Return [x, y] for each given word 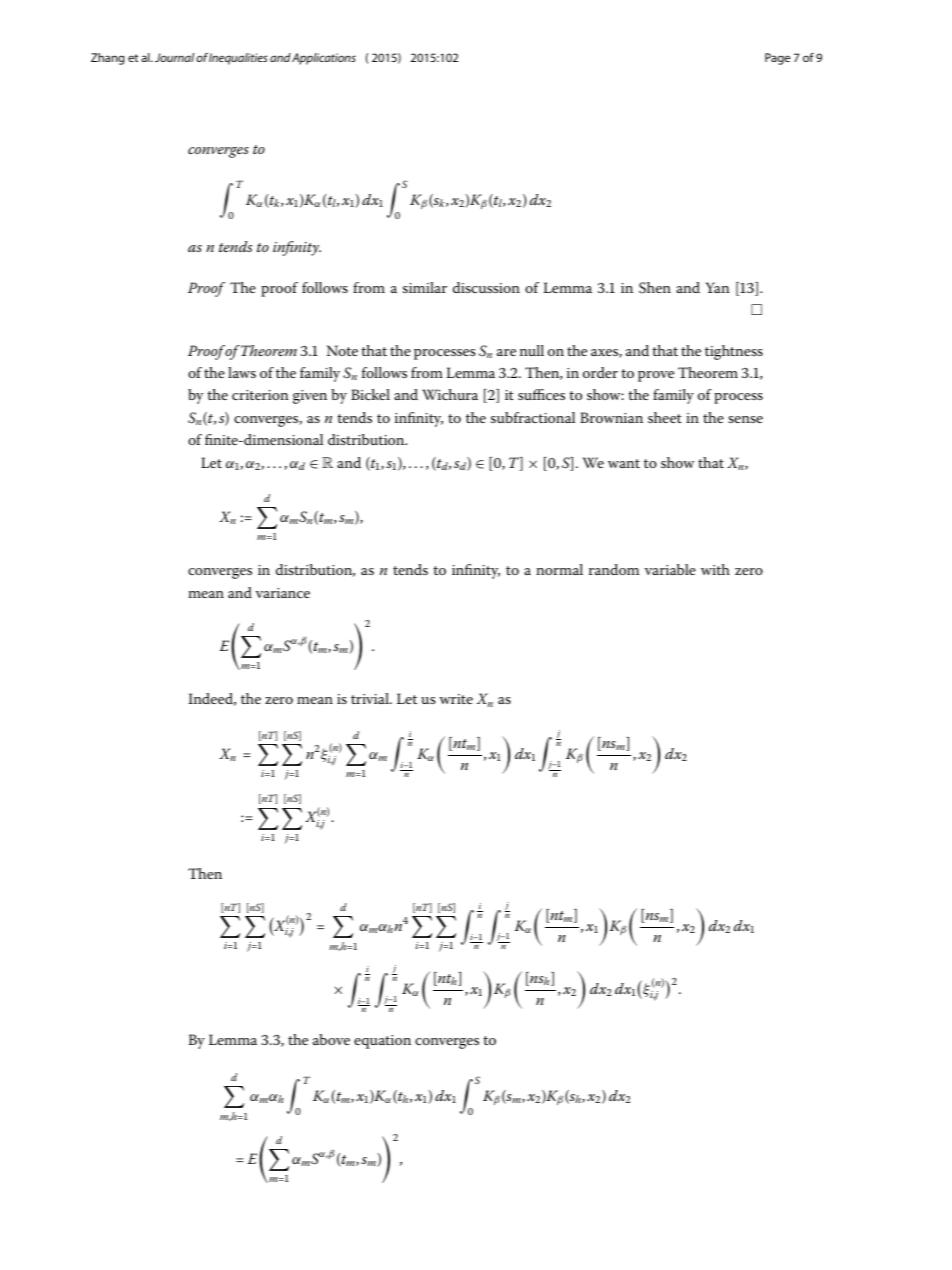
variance [283, 593]
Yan [717, 287]
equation [382, 1042]
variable [670, 569]
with [715, 569]
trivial [371, 698]
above [331, 1039]
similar [425, 287]
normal [559, 569]
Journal [174, 57]
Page [777, 59]
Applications [324, 59]
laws [242, 372]
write [456, 699]
